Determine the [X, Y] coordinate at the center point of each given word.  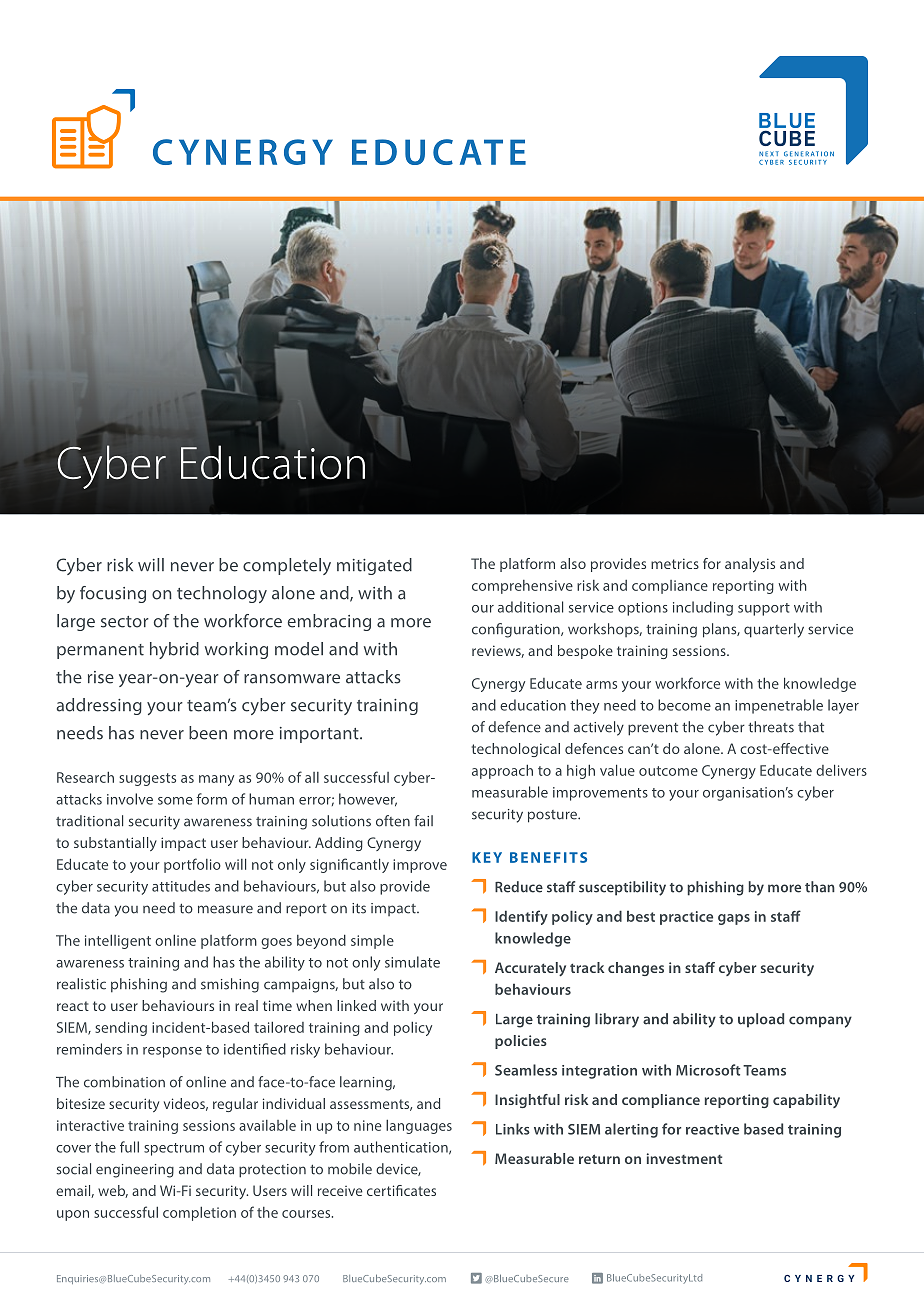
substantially [115, 844]
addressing [99, 706]
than [820, 887]
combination [124, 1082]
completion [199, 1214]
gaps [734, 919]
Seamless [526, 1070]
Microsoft [708, 1070]
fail [423, 821]
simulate [412, 962]
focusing [113, 594]
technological [516, 750]
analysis [750, 565]
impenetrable [779, 706]
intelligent [118, 941]
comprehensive [522, 587]
